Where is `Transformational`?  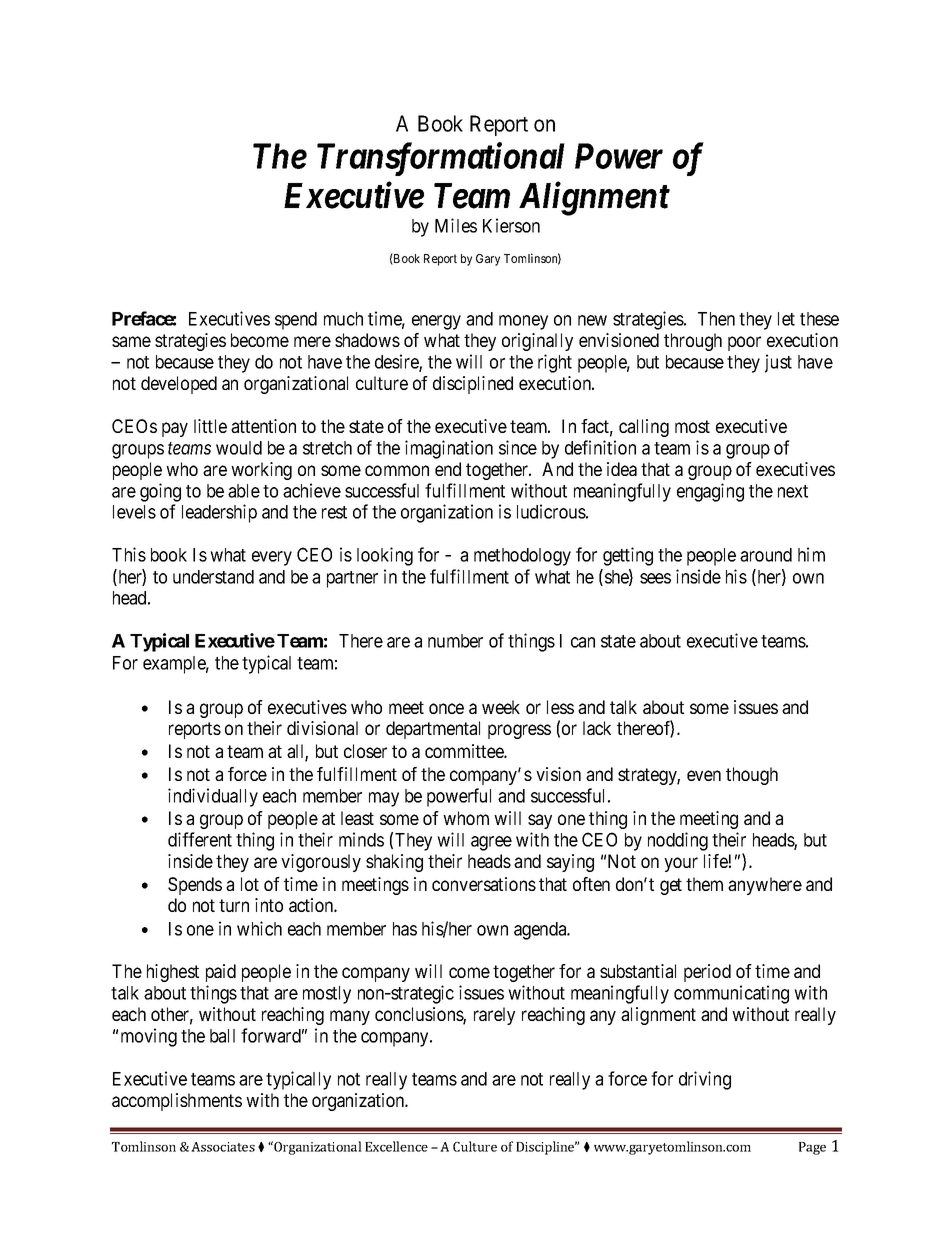
Transformational is located at coordinates (441, 159).
